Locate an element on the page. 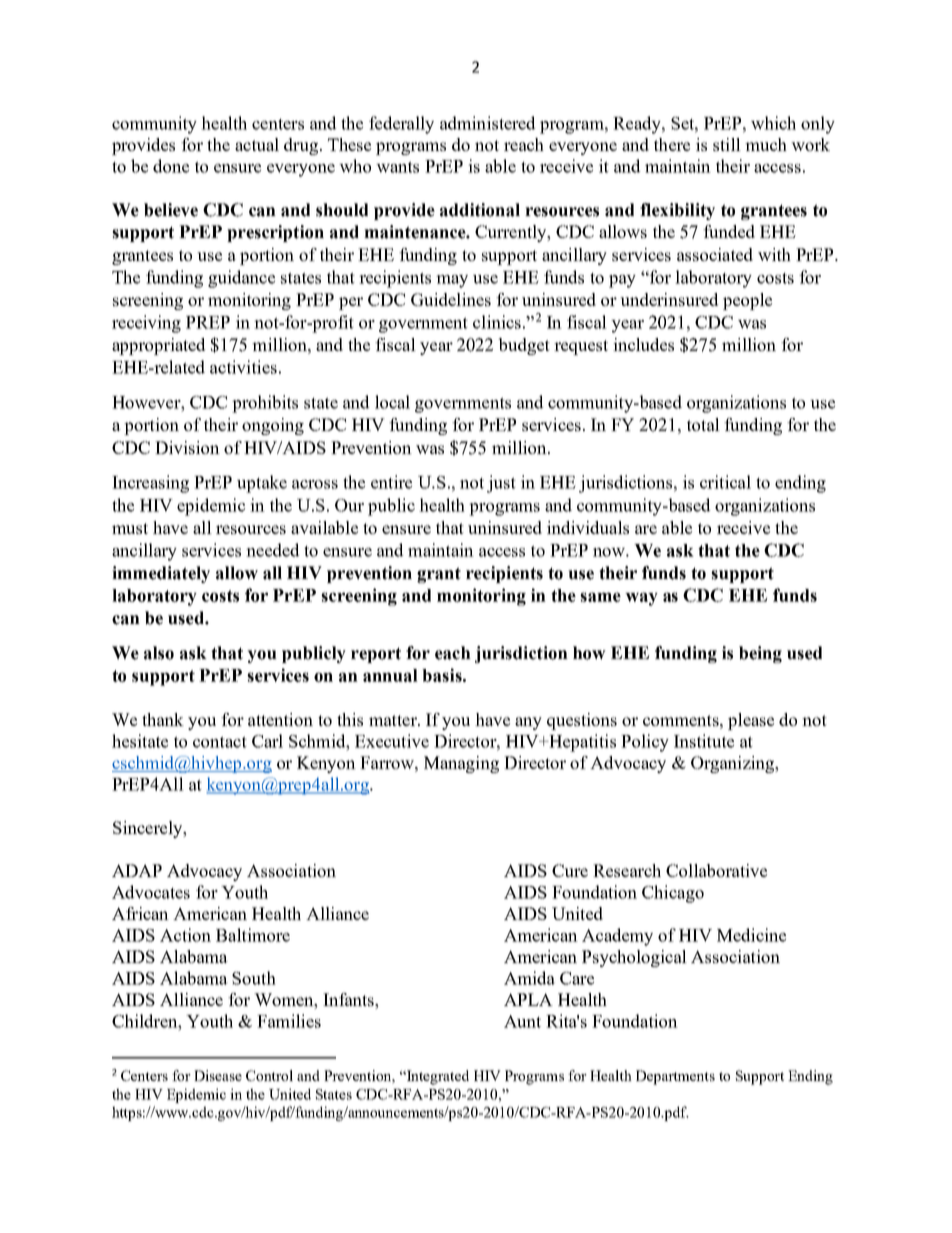 The image size is (952, 1233). Managing is located at coordinates (461, 764).
